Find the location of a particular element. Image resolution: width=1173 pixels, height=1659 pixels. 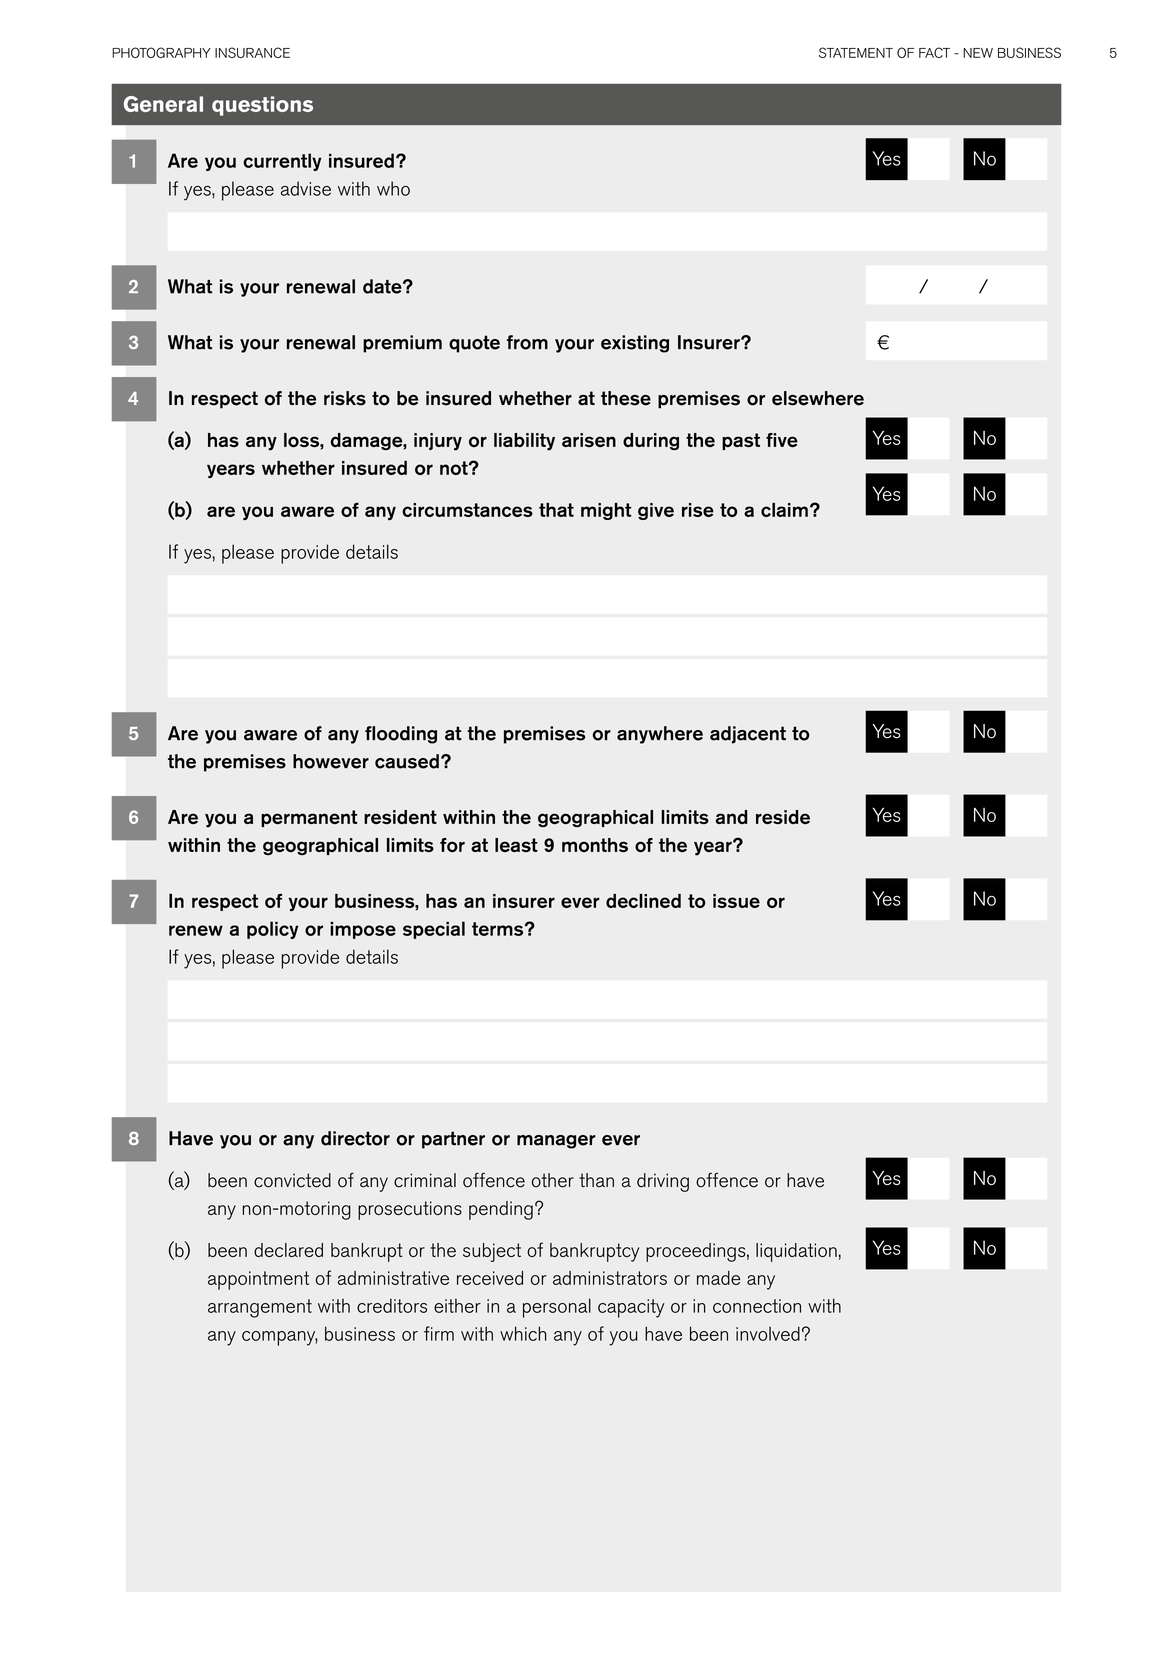

policy is located at coordinates (273, 930).
